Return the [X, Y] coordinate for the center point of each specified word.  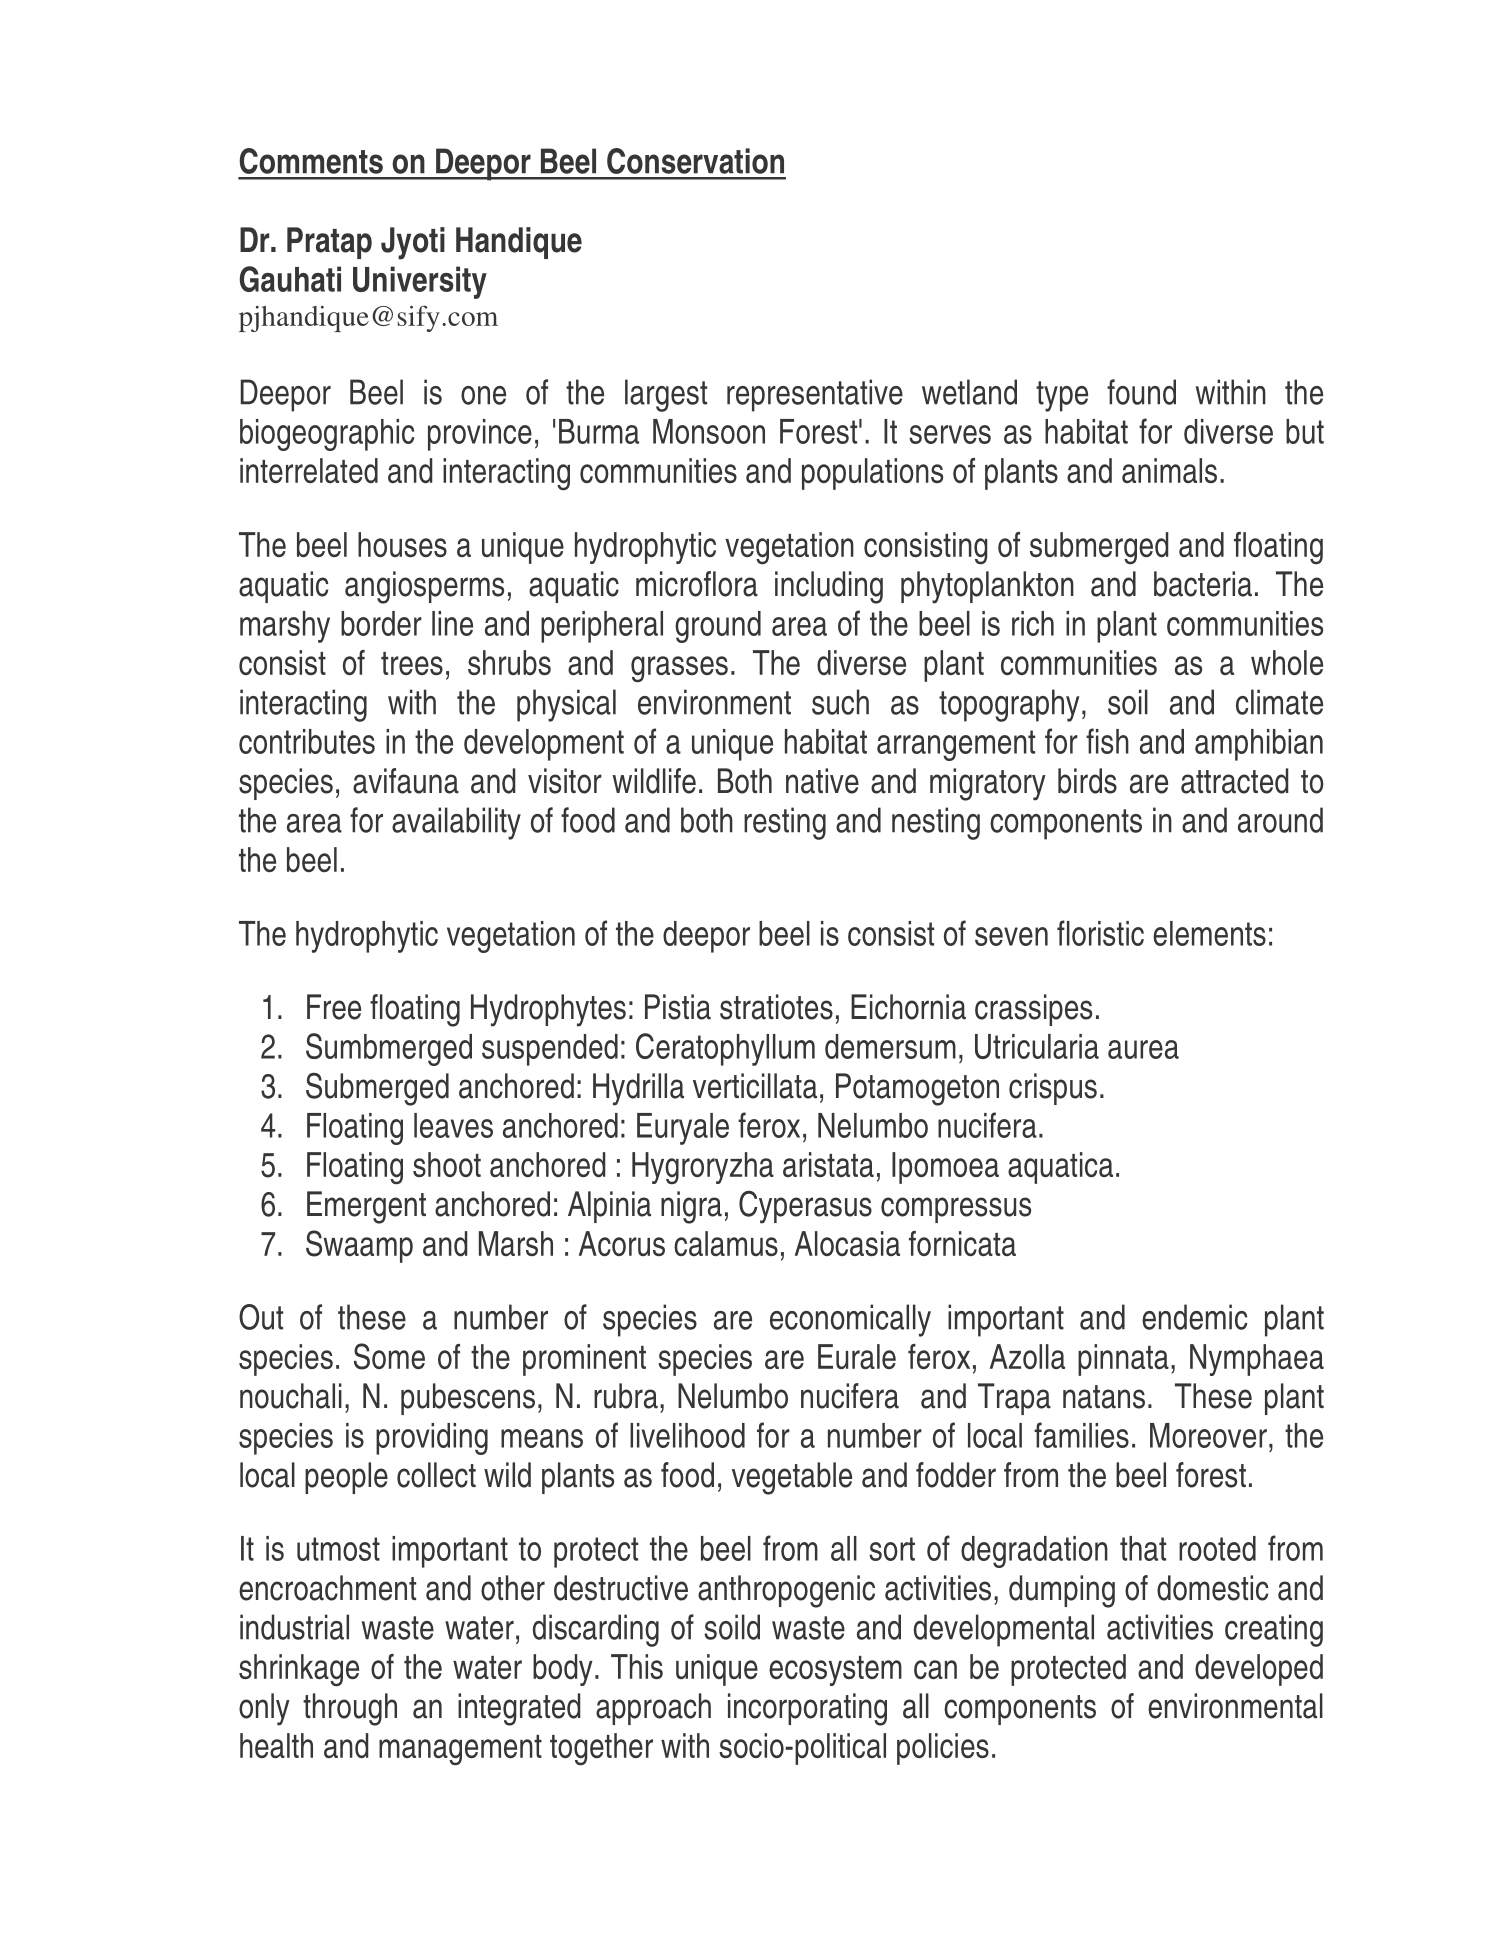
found [1141, 392]
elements [1209, 933]
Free [334, 1007]
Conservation [695, 161]
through [350, 1709]
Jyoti [413, 243]
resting [785, 823]
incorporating [807, 1709]
